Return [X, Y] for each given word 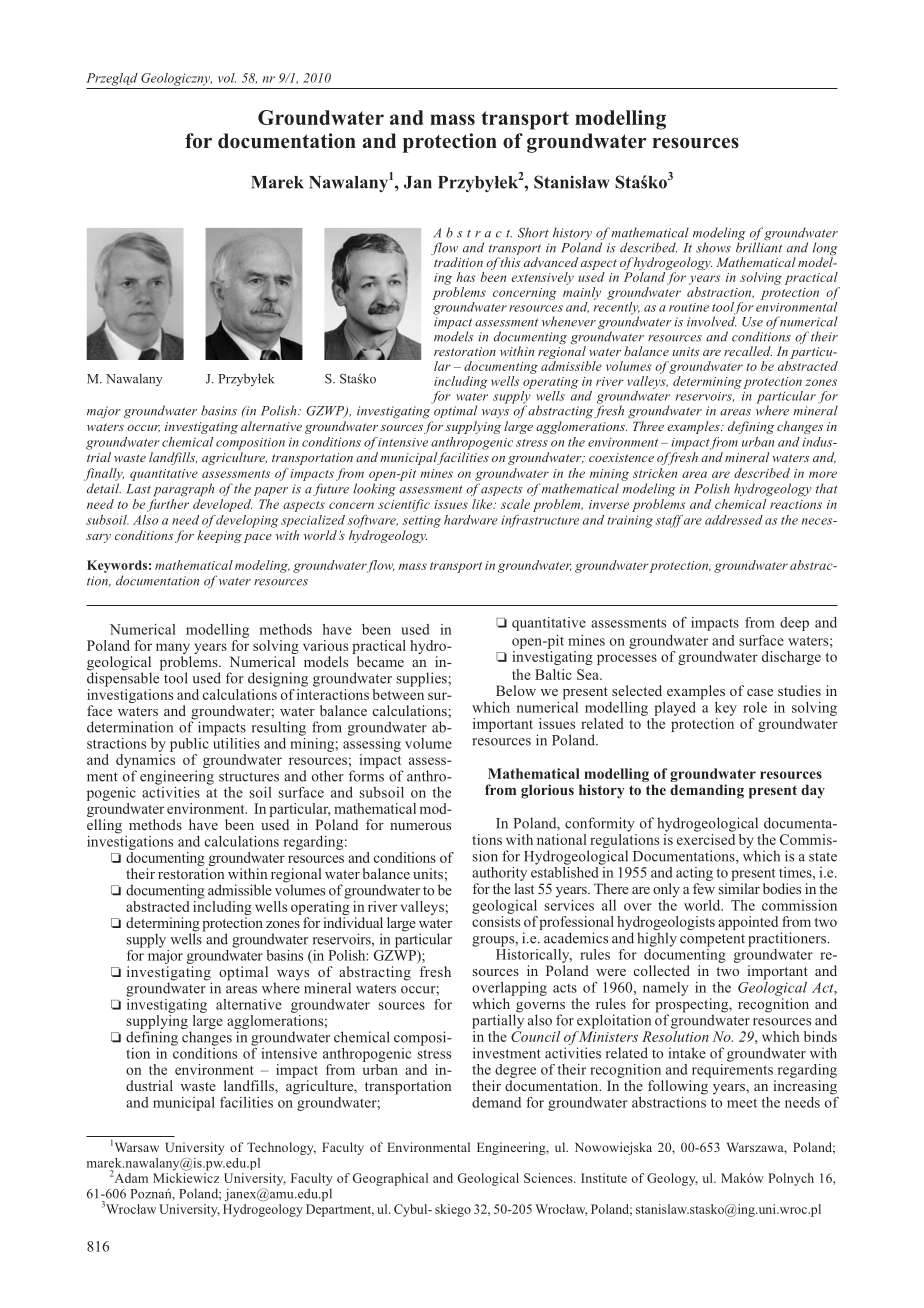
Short [533, 232]
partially [498, 1020]
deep [794, 624]
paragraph [183, 490]
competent [712, 940]
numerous [420, 826]
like [483, 504]
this [509, 262]
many [173, 650]
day [813, 791]
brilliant [759, 246]
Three [648, 426]
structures [249, 777]
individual [353, 922]
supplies [423, 679]
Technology [281, 1148]
